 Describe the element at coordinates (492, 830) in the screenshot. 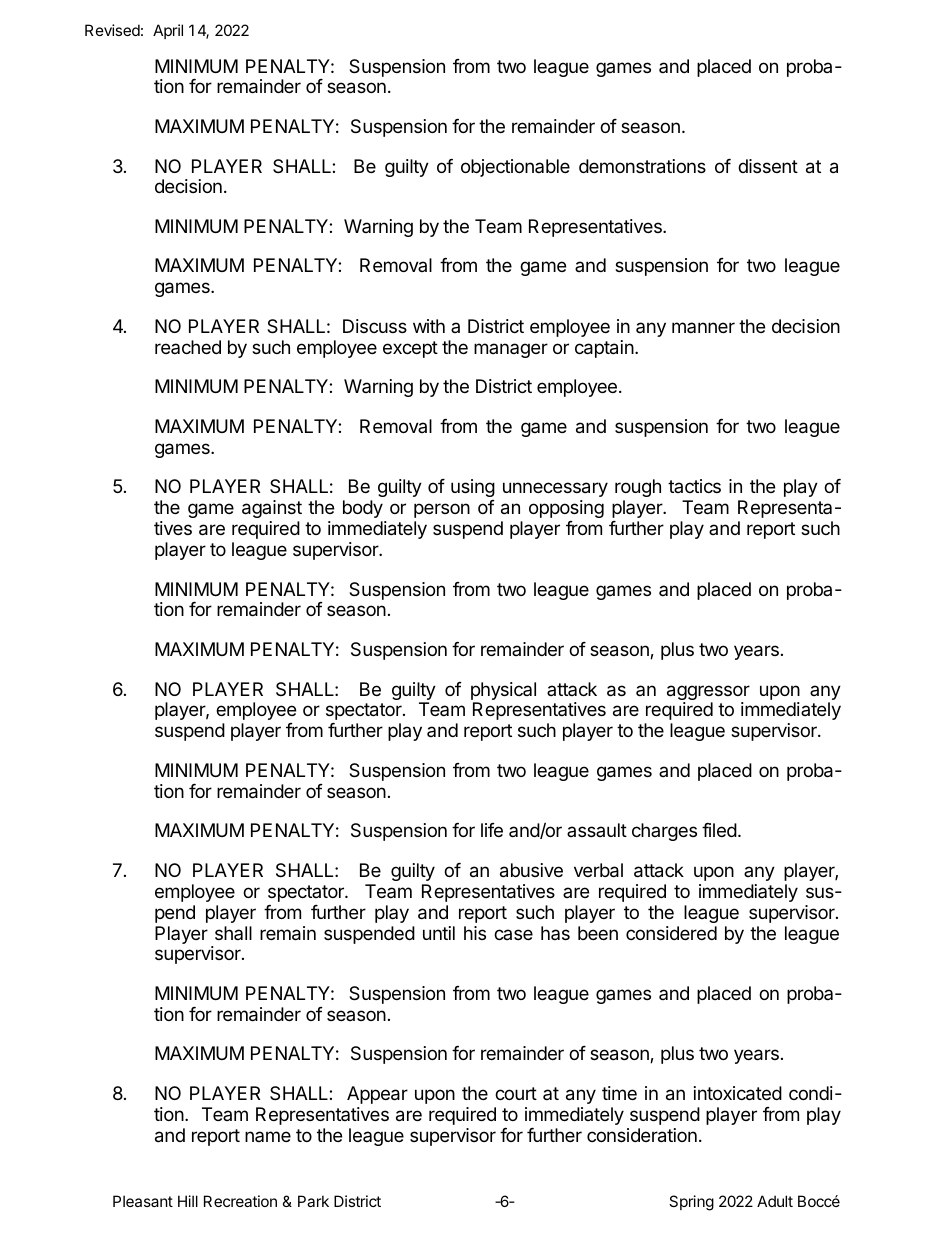

I see `life` at that location.
